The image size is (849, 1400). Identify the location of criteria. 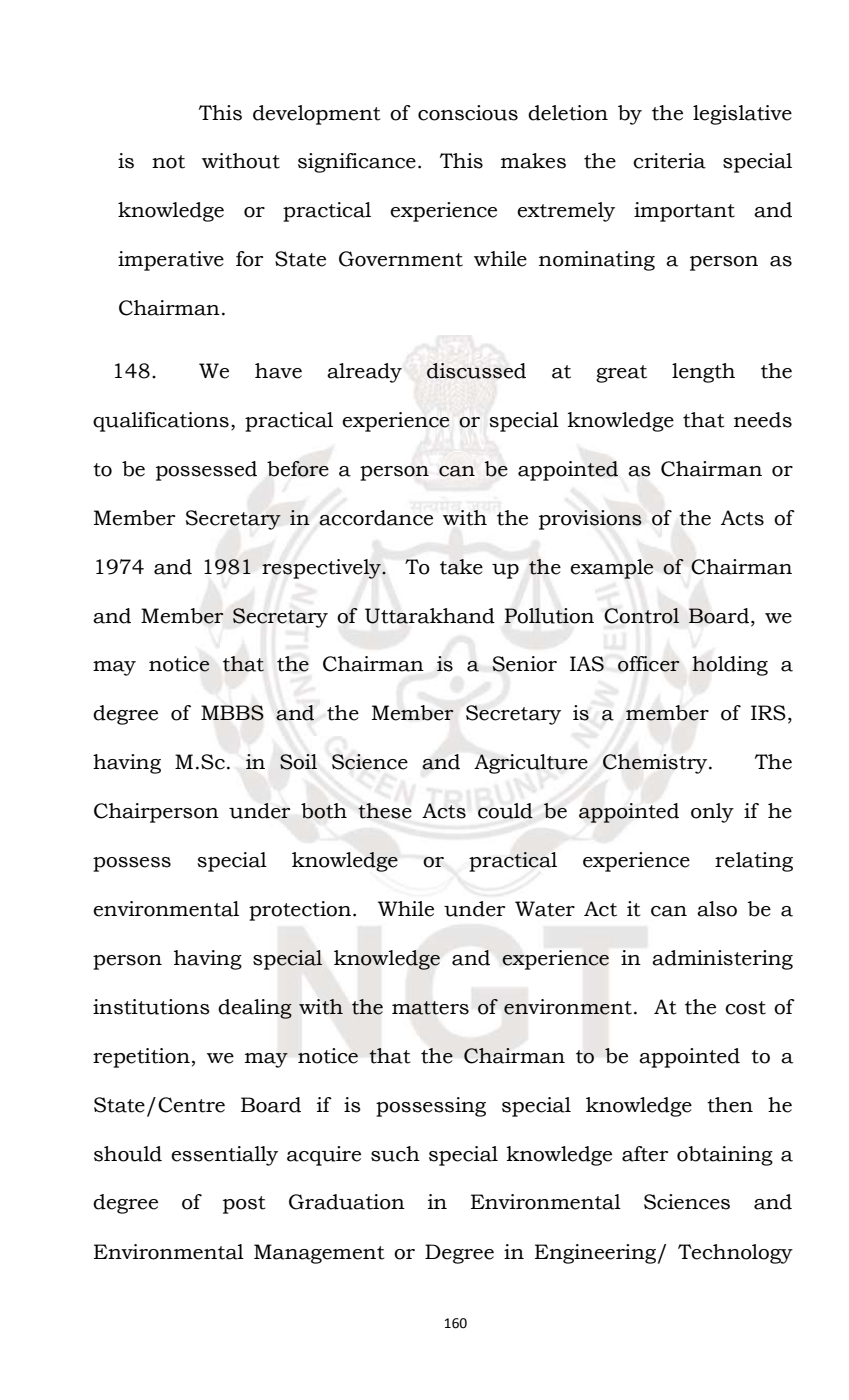
(669, 161).
